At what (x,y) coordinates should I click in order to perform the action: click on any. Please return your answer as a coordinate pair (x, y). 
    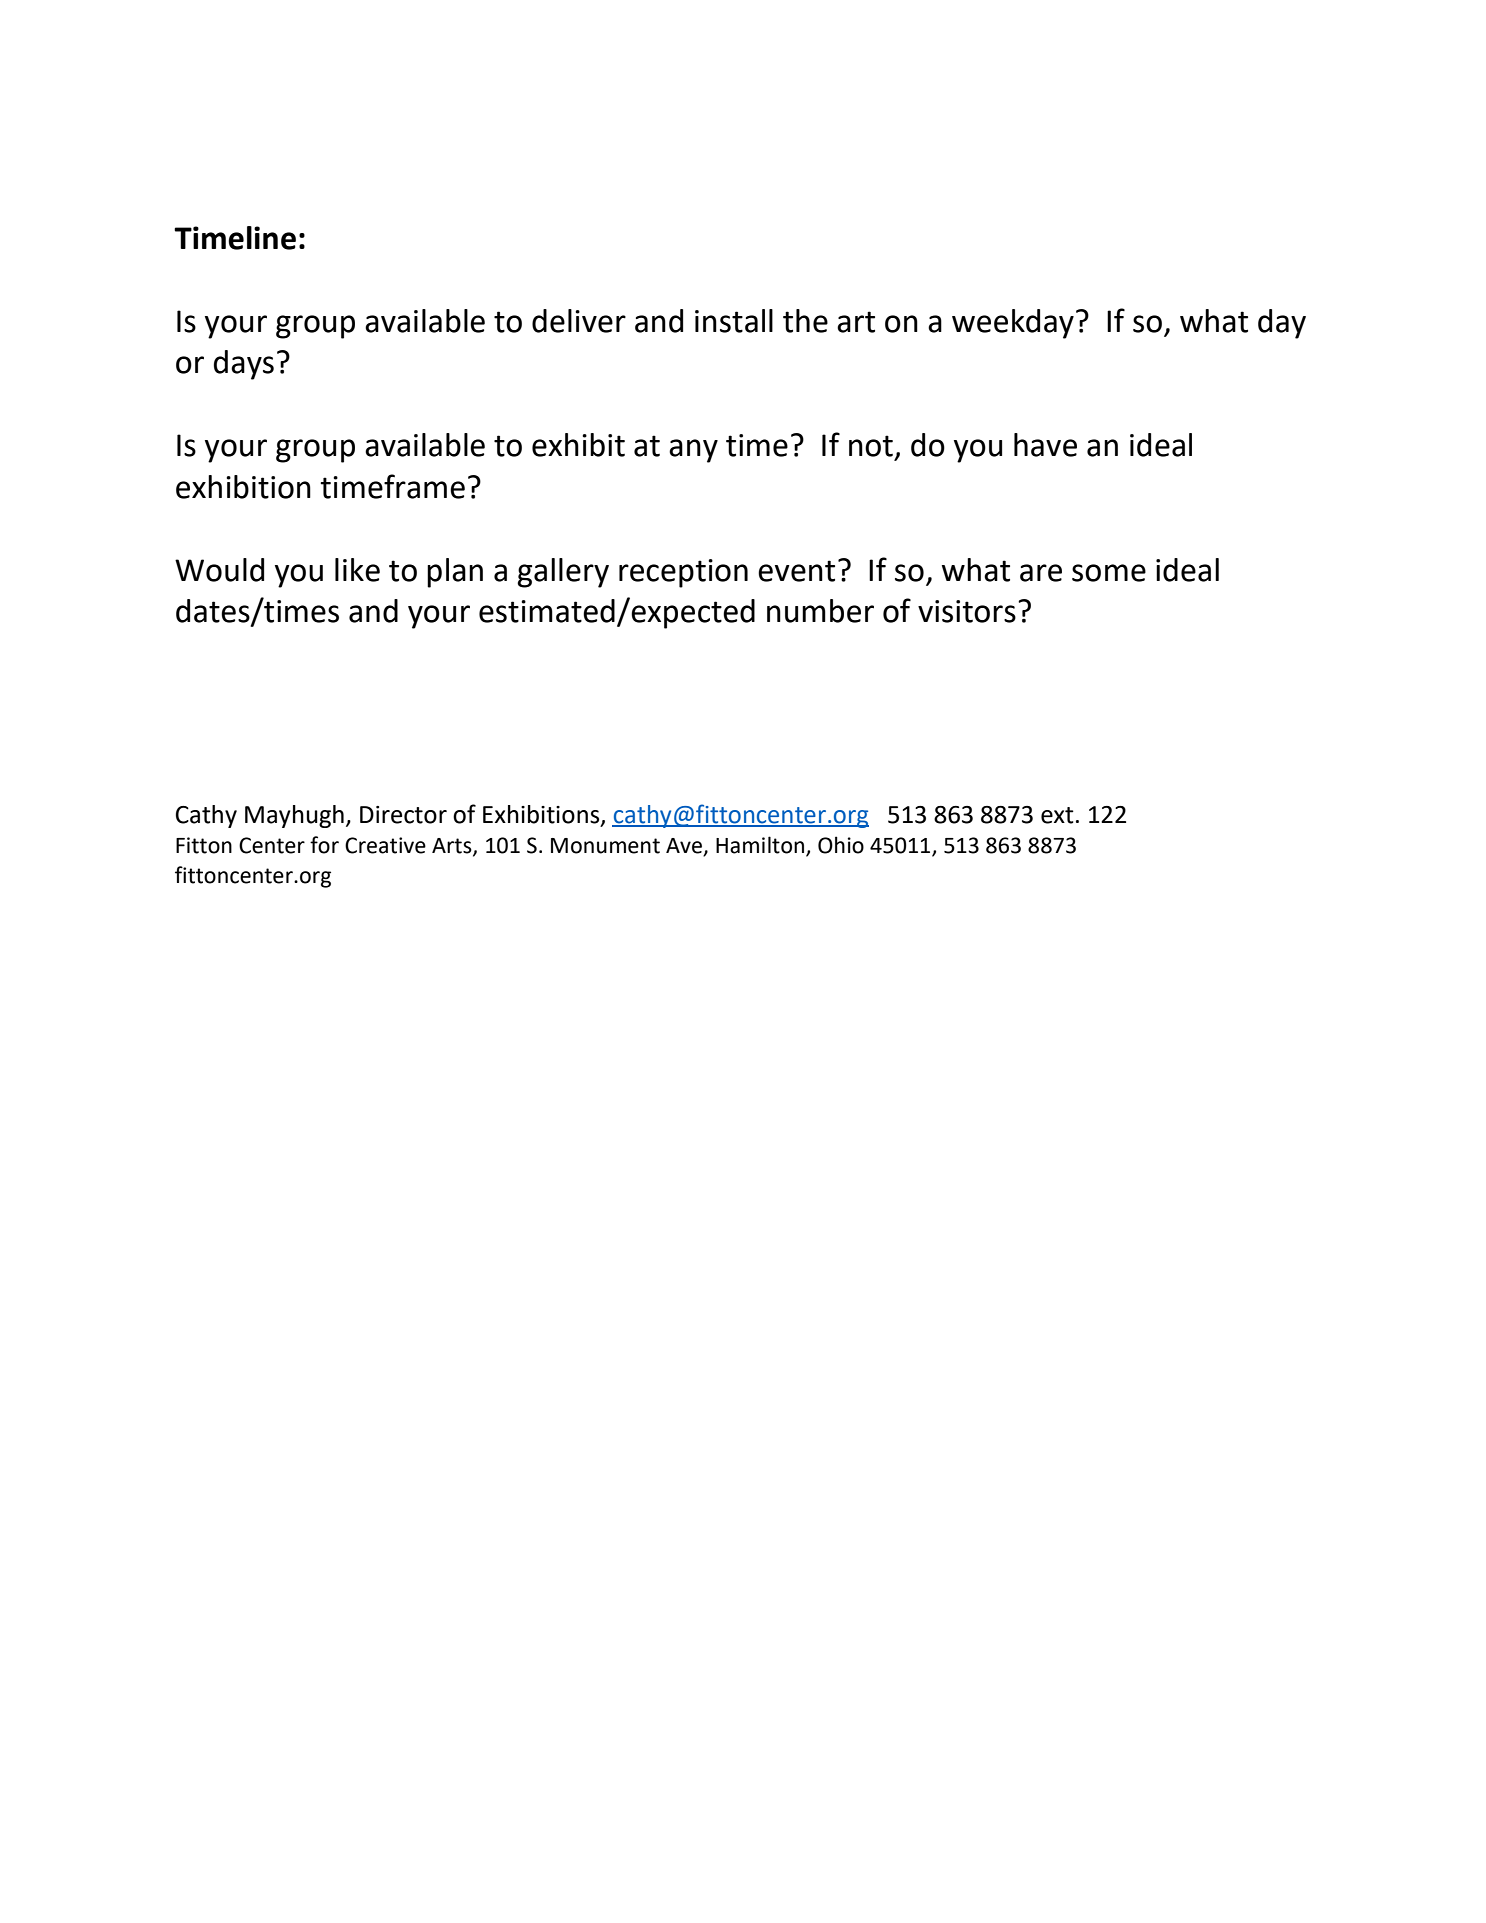
    Looking at the image, I should click on (693, 451).
